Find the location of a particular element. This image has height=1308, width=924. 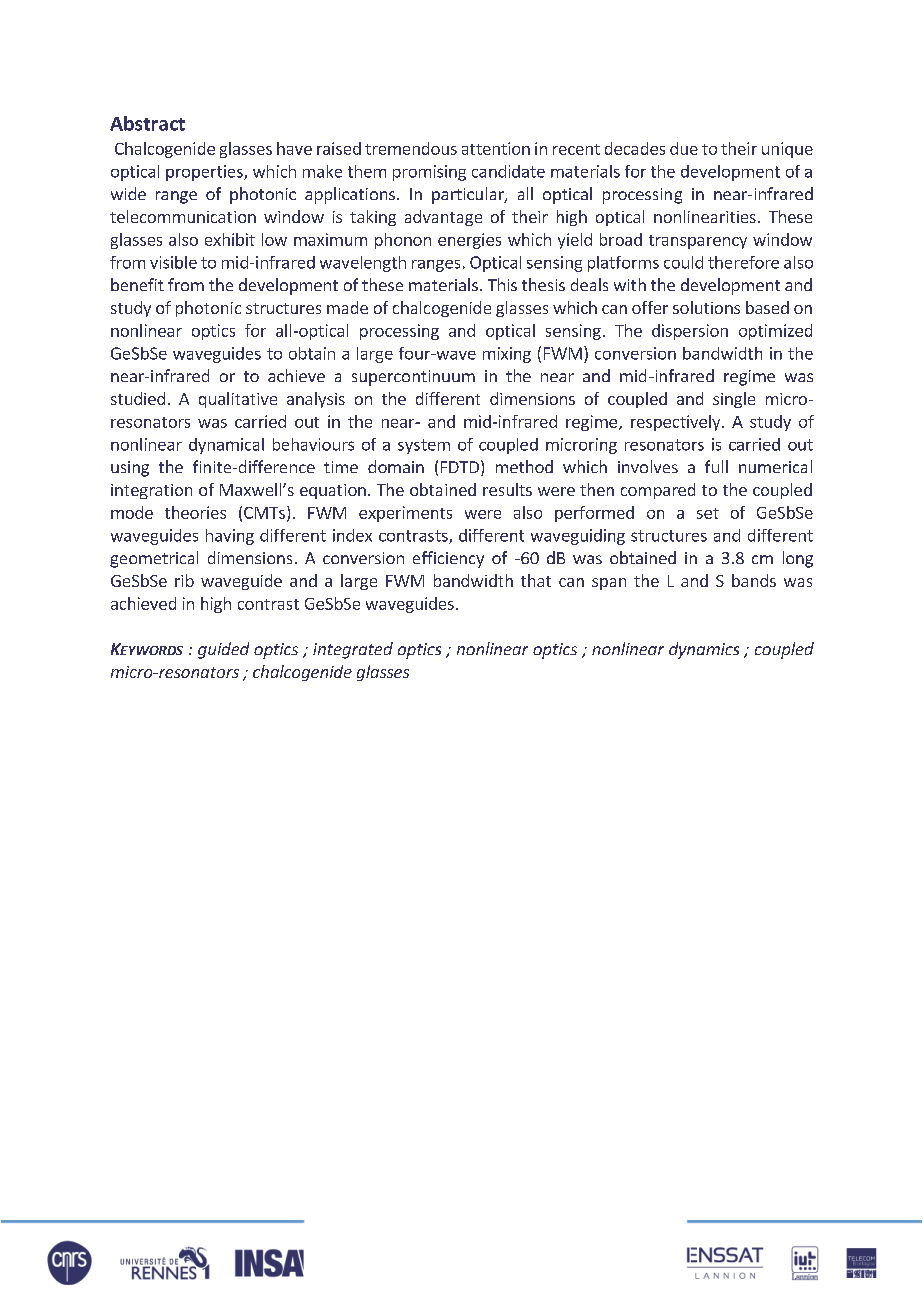

experiments is located at coordinates (405, 514).
